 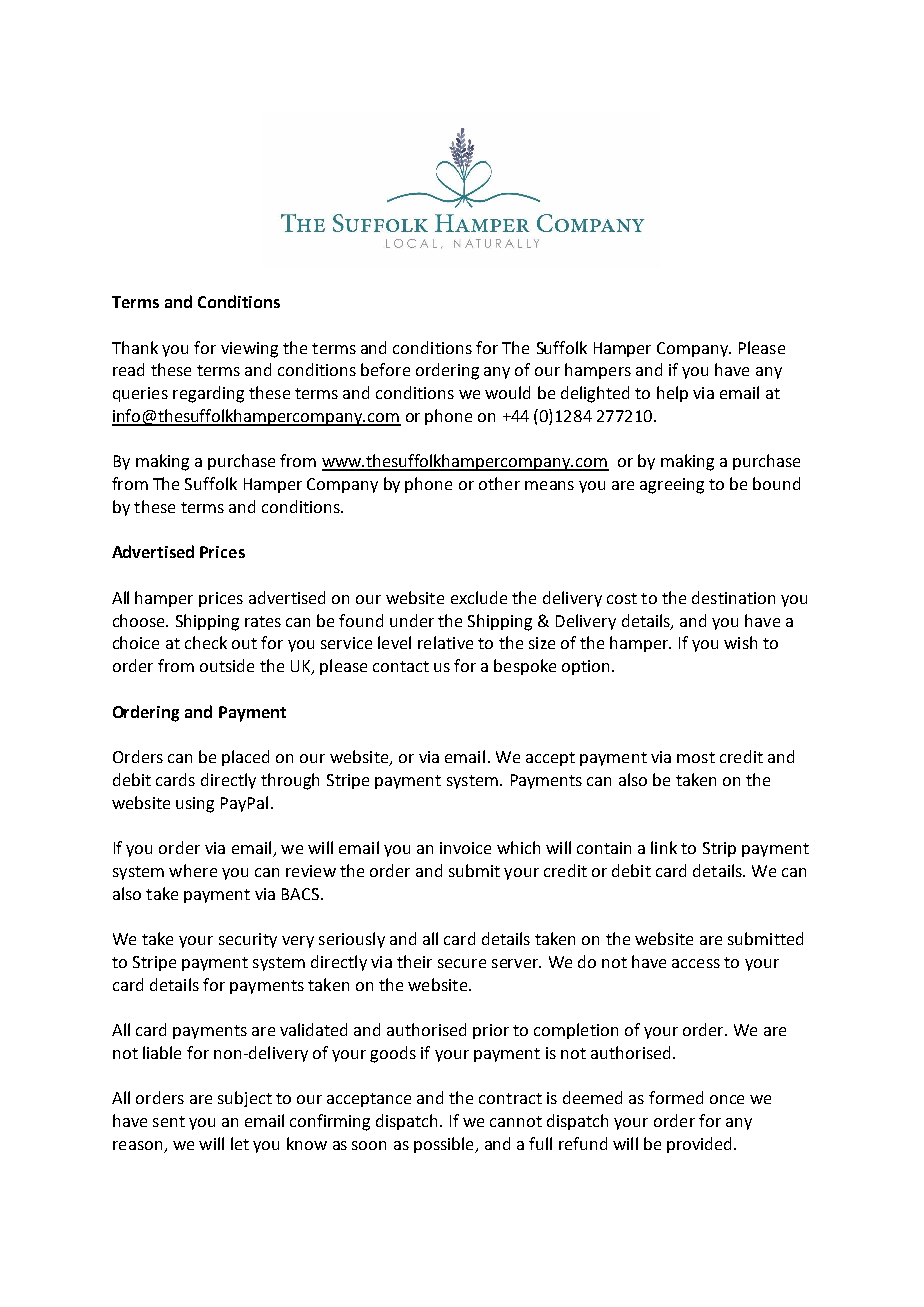 What do you see at coordinates (740, 642) in the screenshot?
I see `wish` at bounding box center [740, 642].
